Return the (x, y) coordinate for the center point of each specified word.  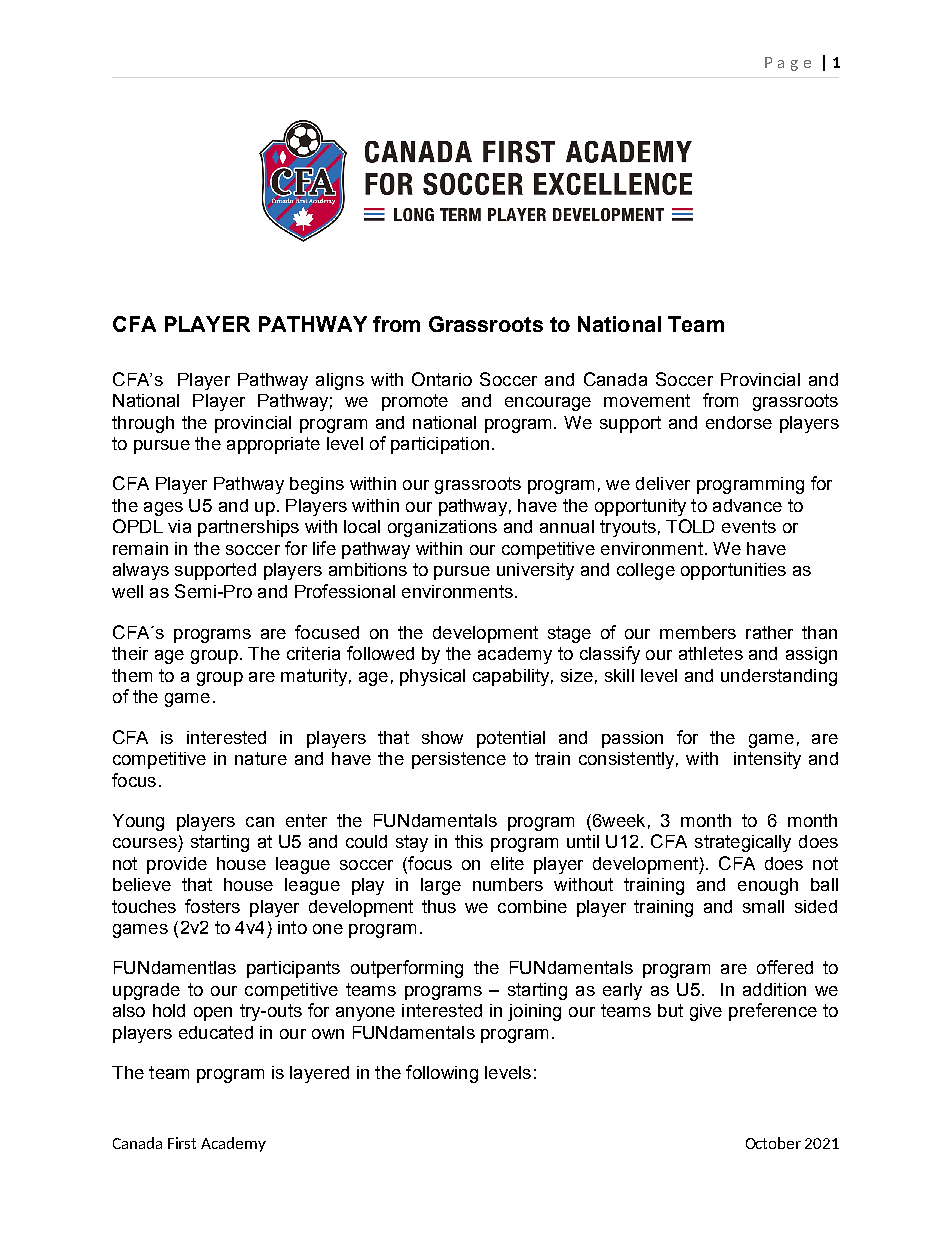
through (143, 424)
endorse (739, 422)
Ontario (442, 379)
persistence (459, 760)
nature (261, 758)
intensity (767, 760)
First (182, 1143)
